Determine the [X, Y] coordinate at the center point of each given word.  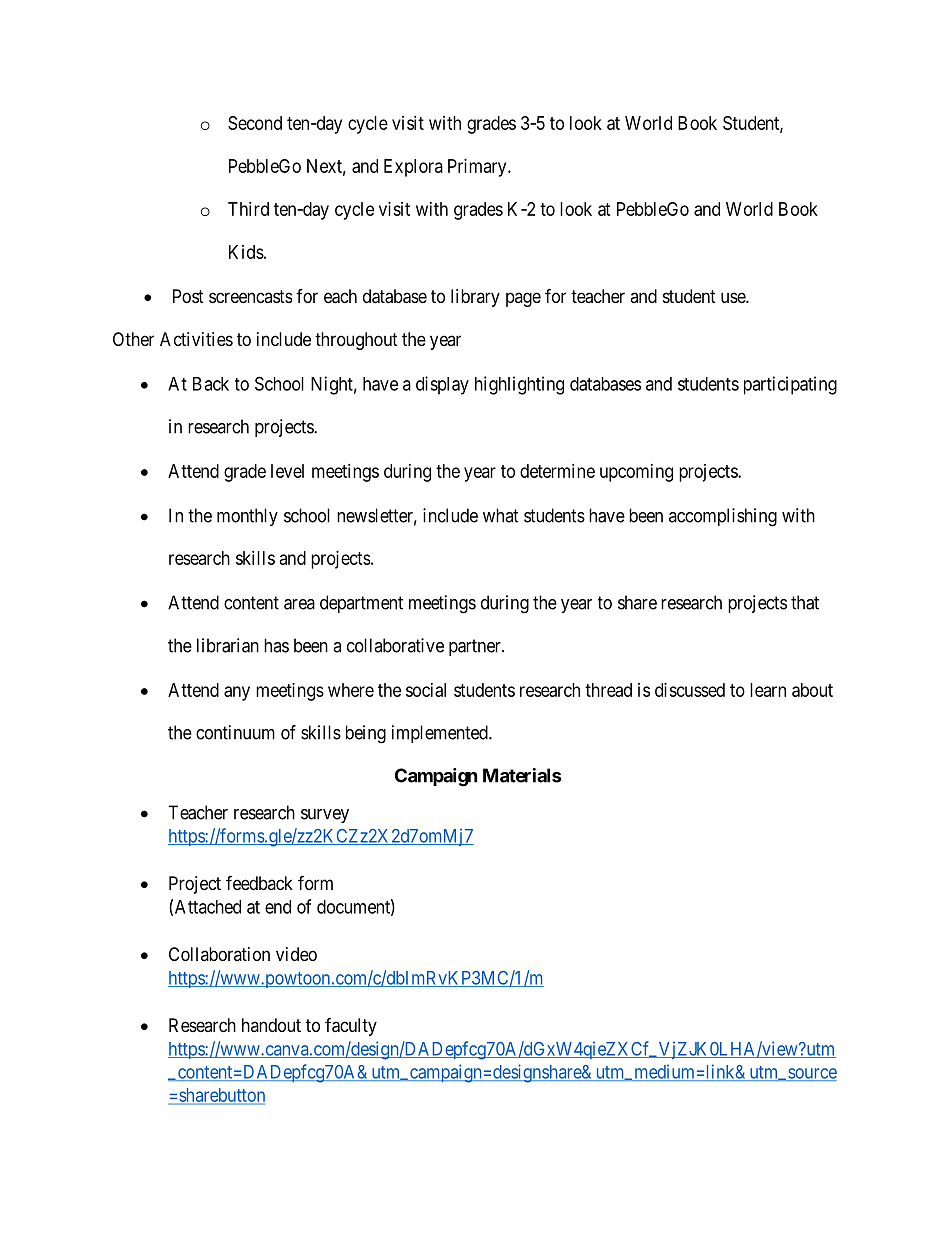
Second [255, 123]
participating [790, 385]
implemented [441, 734]
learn [768, 690]
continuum [235, 732]
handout [271, 1025]
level [287, 471]
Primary [478, 168]
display [442, 385]
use [734, 297]
